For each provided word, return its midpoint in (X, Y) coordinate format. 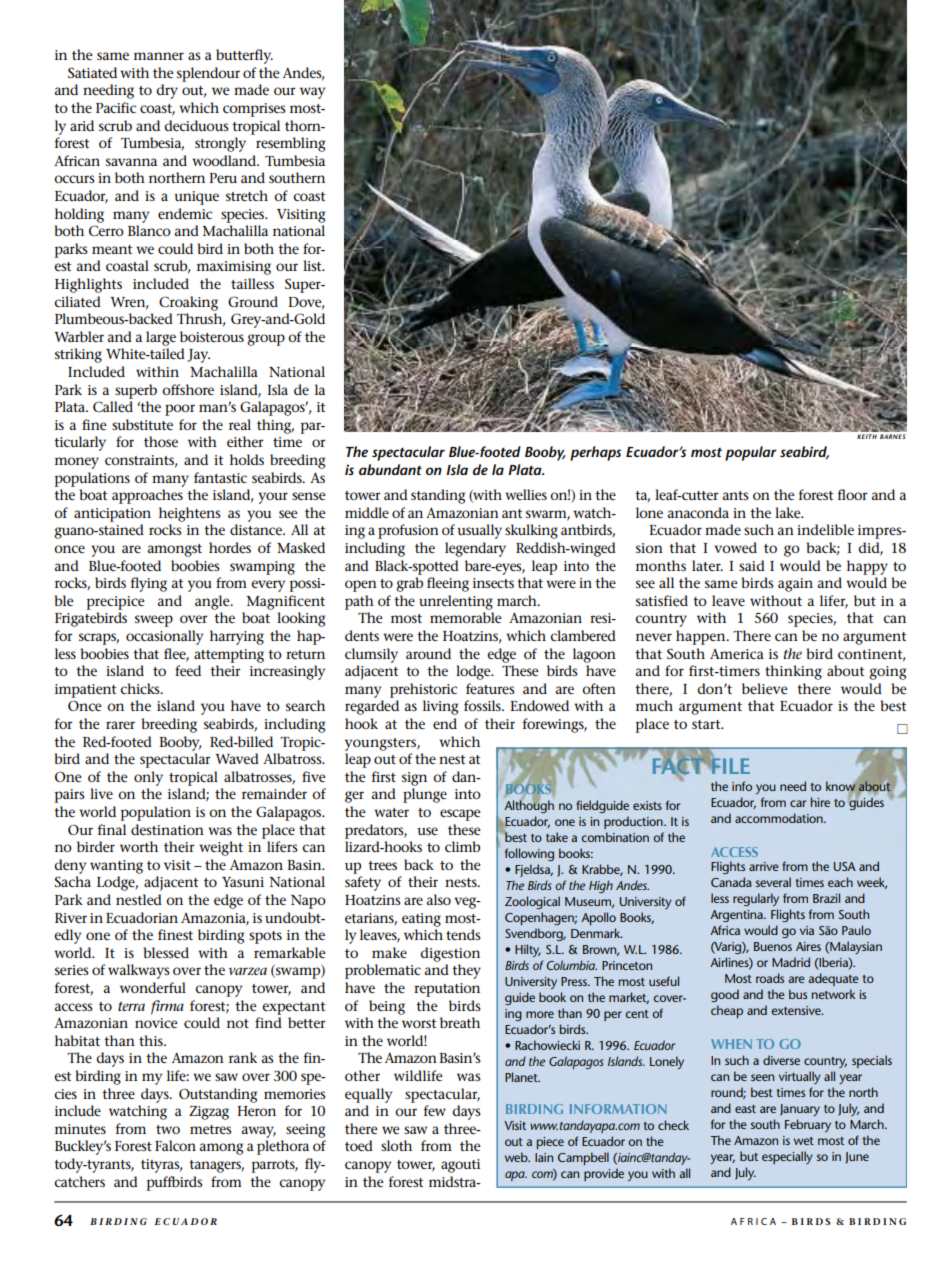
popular (751, 453)
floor (853, 494)
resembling (290, 144)
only (148, 778)
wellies (526, 494)
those (161, 441)
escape (460, 815)
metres (210, 1129)
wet (804, 1141)
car (798, 803)
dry (167, 91)
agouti (460, 1166)
